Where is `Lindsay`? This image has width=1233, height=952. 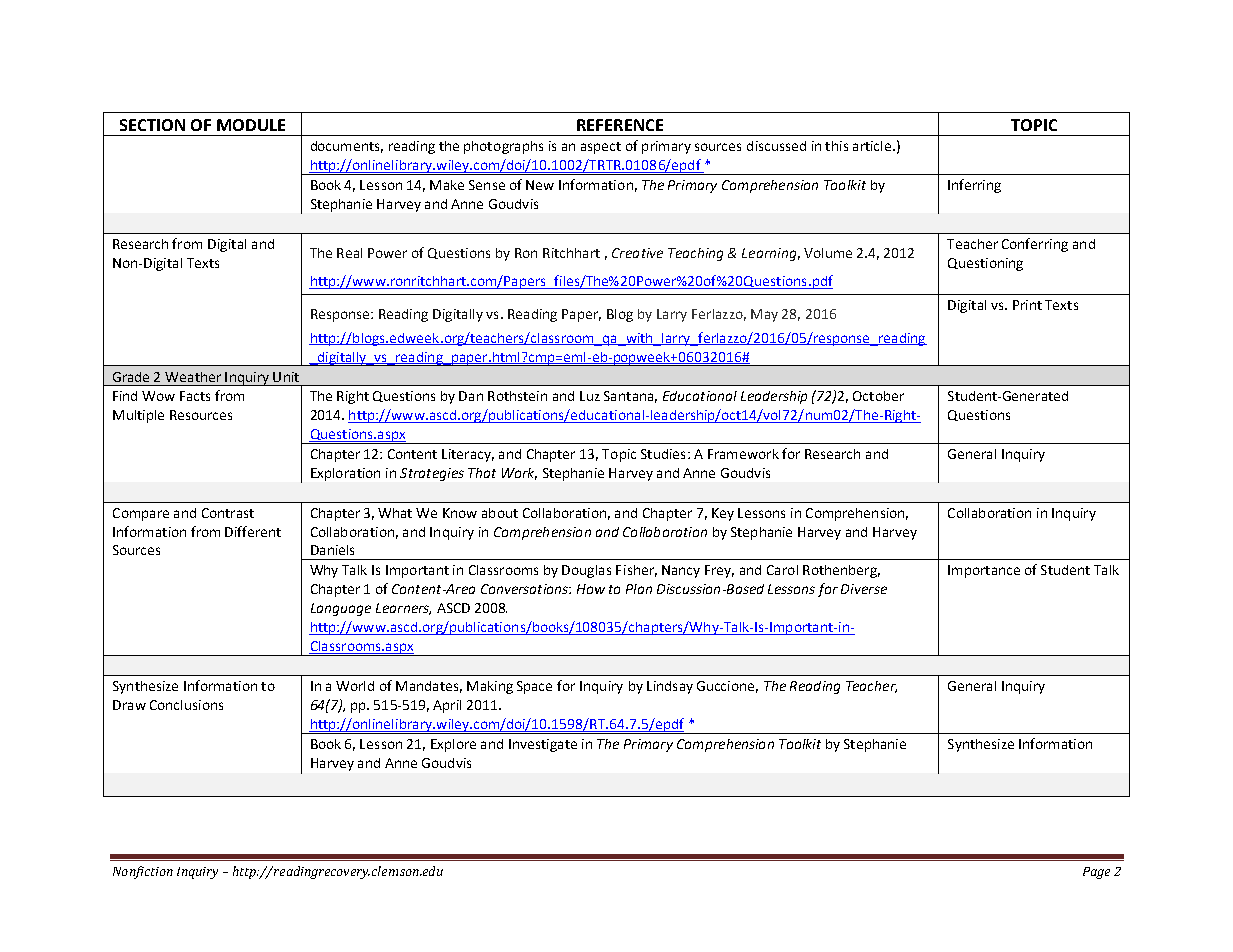 Lindsay is located at coordinates (670, 687).
